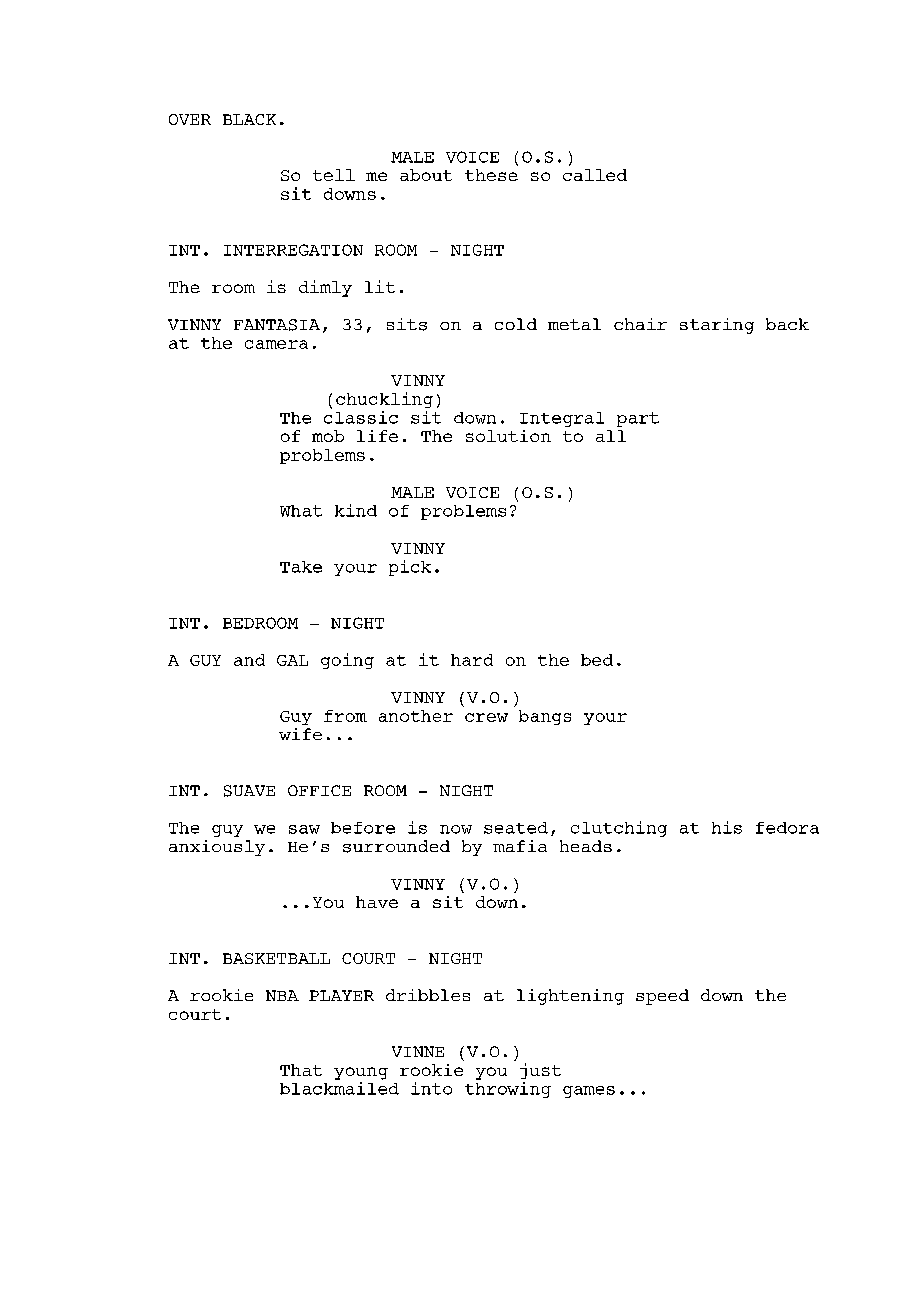 The height and width of the document is (1308, 924). Describe the element at coordinates (662, 997) in the document. I see `speed` at that location.
